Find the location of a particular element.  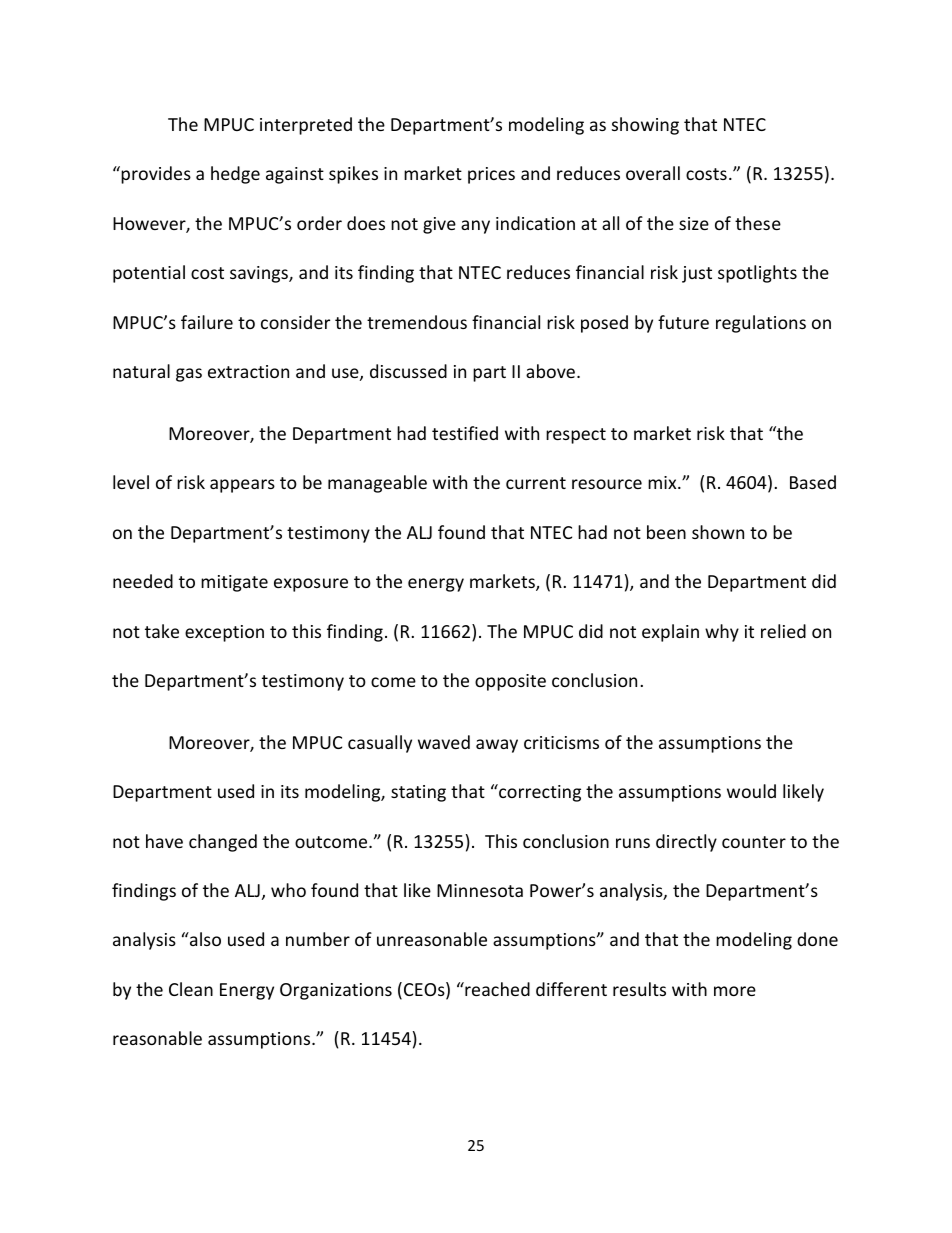

also is located at coordinates (204, 939).
